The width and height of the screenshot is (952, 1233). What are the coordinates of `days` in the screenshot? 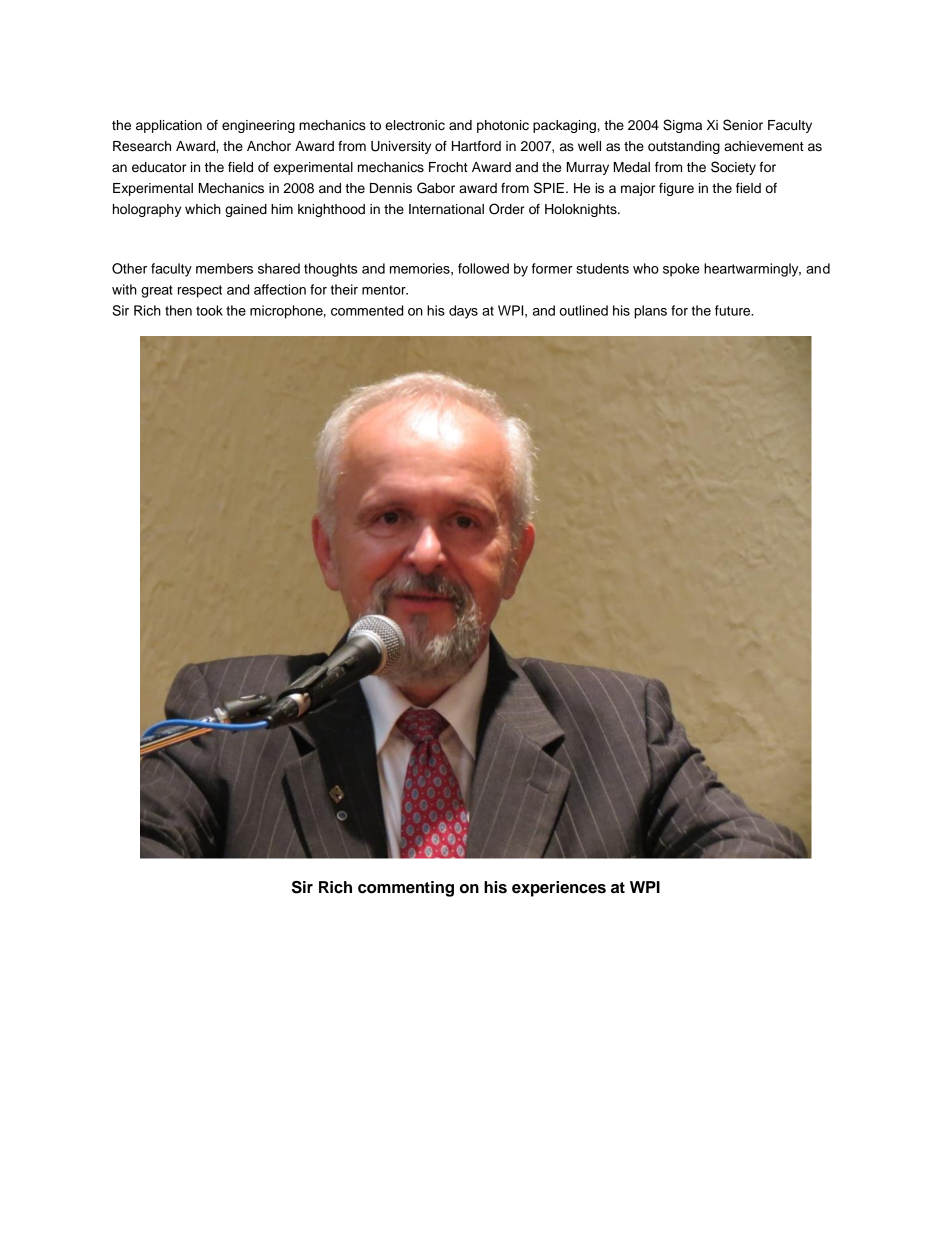 It's located at (463, 312).
